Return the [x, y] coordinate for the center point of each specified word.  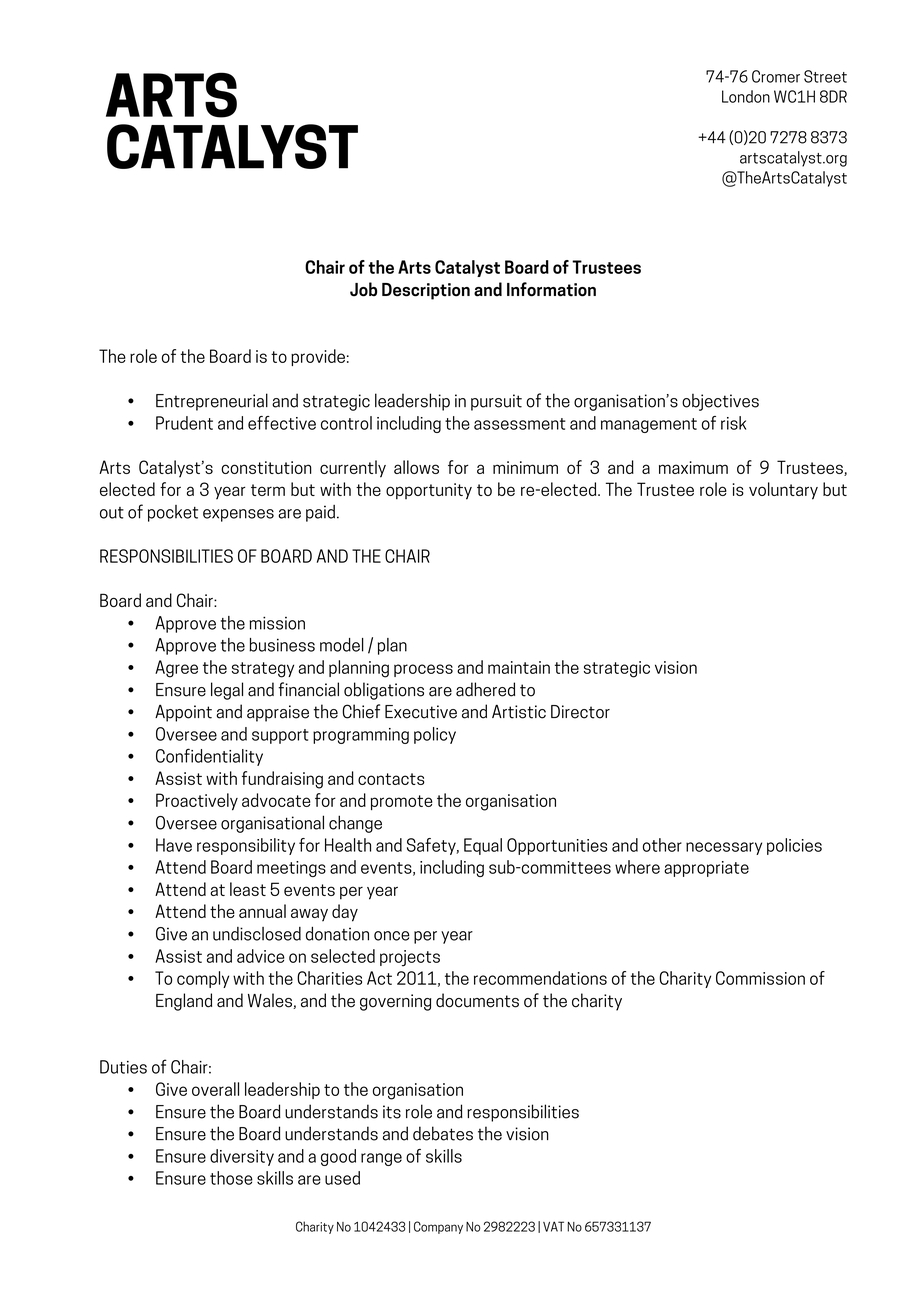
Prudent [184, 423]
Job [363, 289]
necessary [724, 848]
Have [174, 845]
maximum [693, 467]
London [746, 96]
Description [426, 291]
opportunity [429, 491]
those [231, 1178]
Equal [483, 846]
